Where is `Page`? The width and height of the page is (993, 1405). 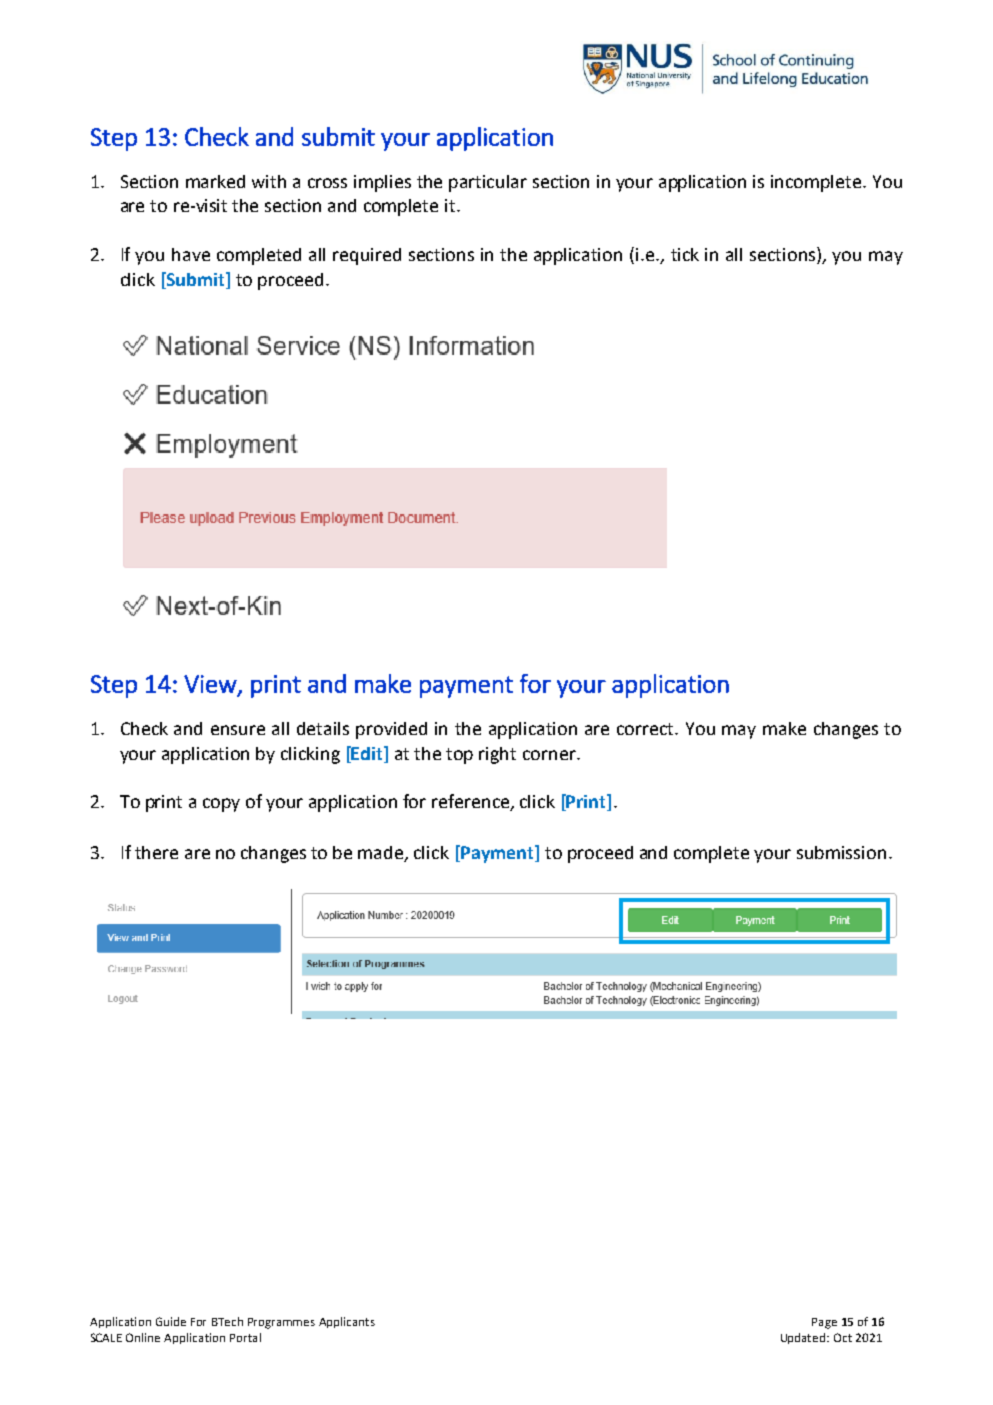
Page is located at coordinates (824, 1323).
